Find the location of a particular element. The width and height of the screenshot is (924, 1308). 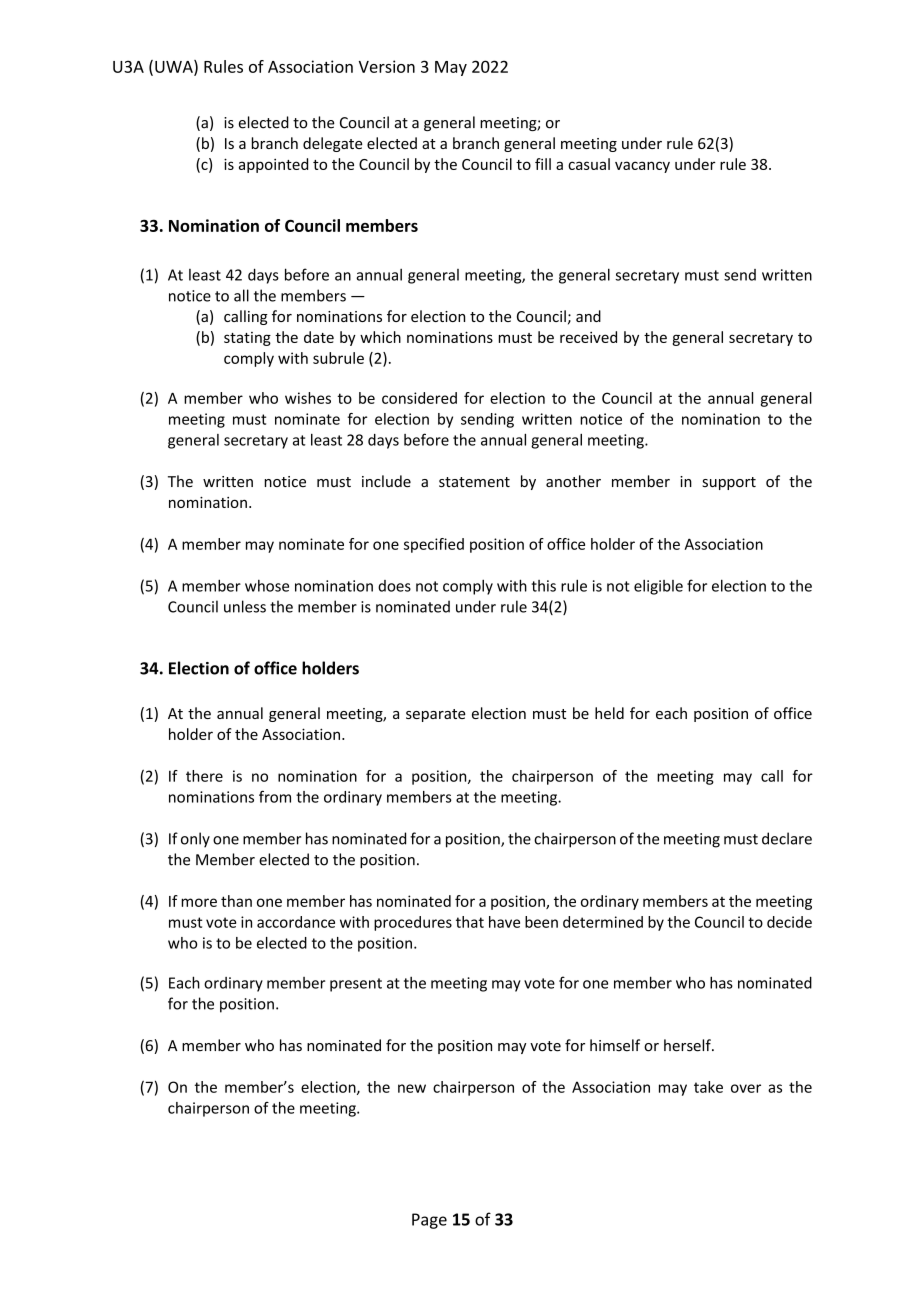

Page is located at coordinates (429, 1221).
